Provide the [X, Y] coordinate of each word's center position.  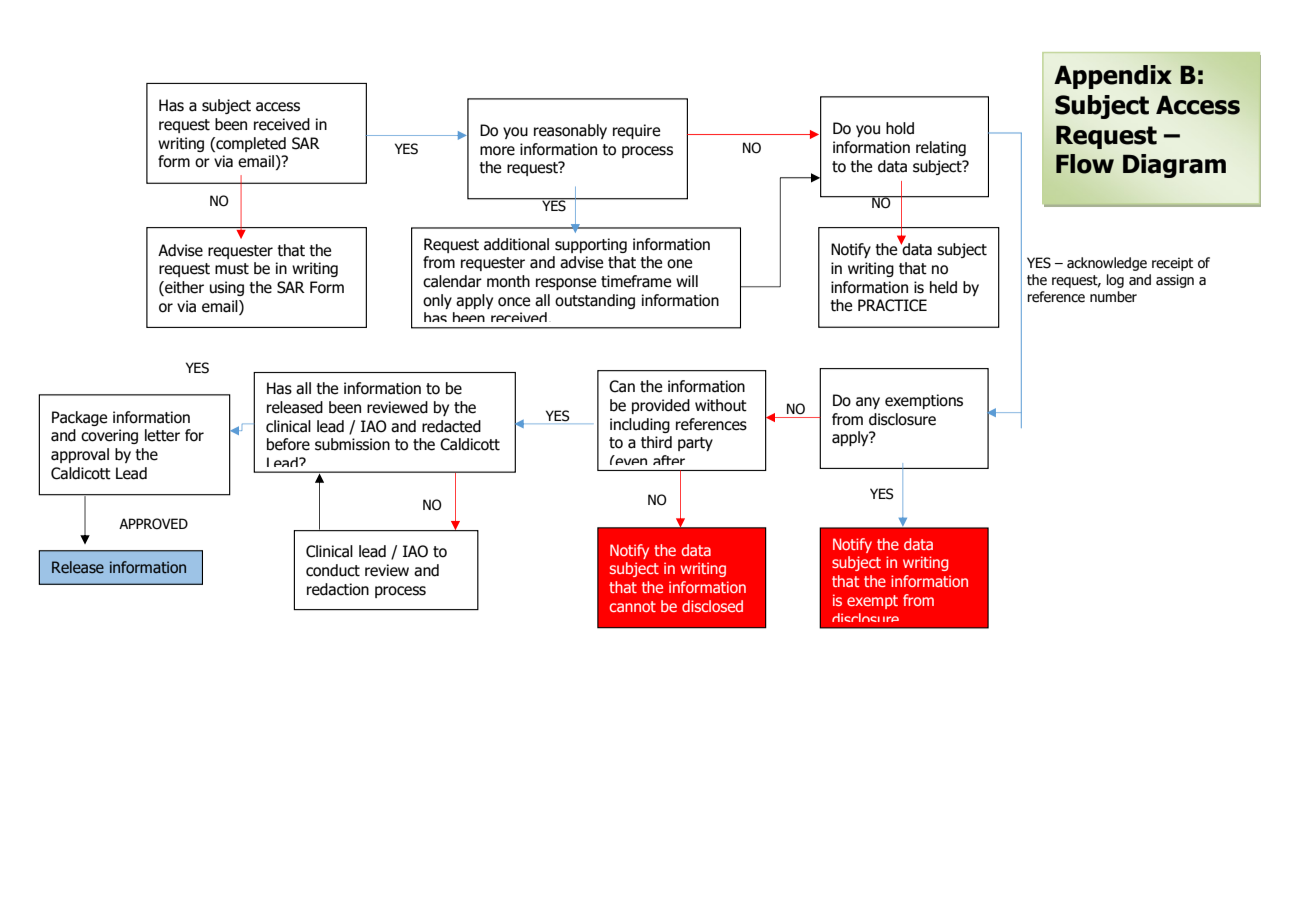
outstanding [595, 301]
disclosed [712, 606]
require [636, 131]
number [1113, 297]
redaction [338, 589]
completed [250, 144]
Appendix [1113, 77]
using [227, 288]
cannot [633, 606]
